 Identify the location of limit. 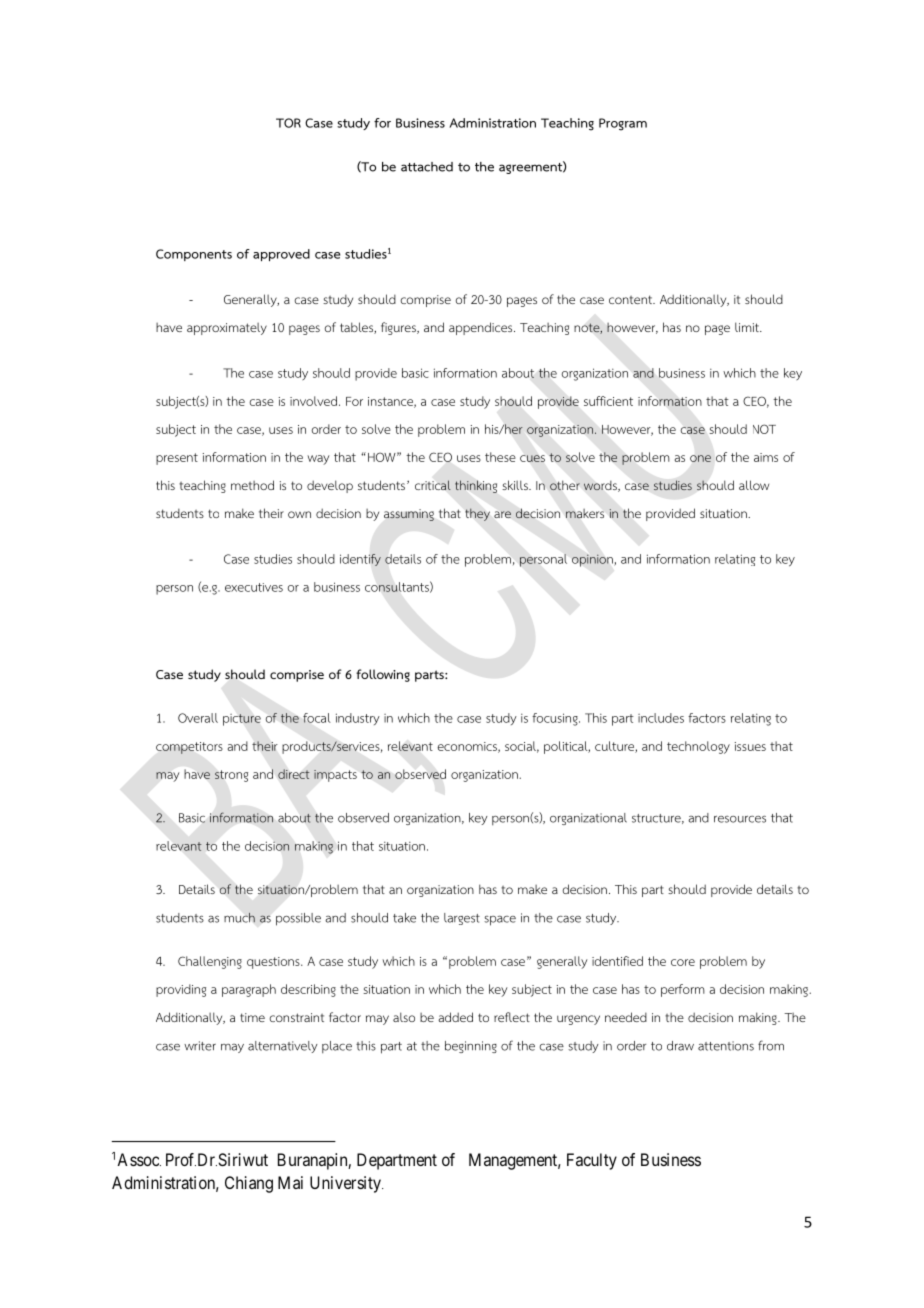
(748, 327).
